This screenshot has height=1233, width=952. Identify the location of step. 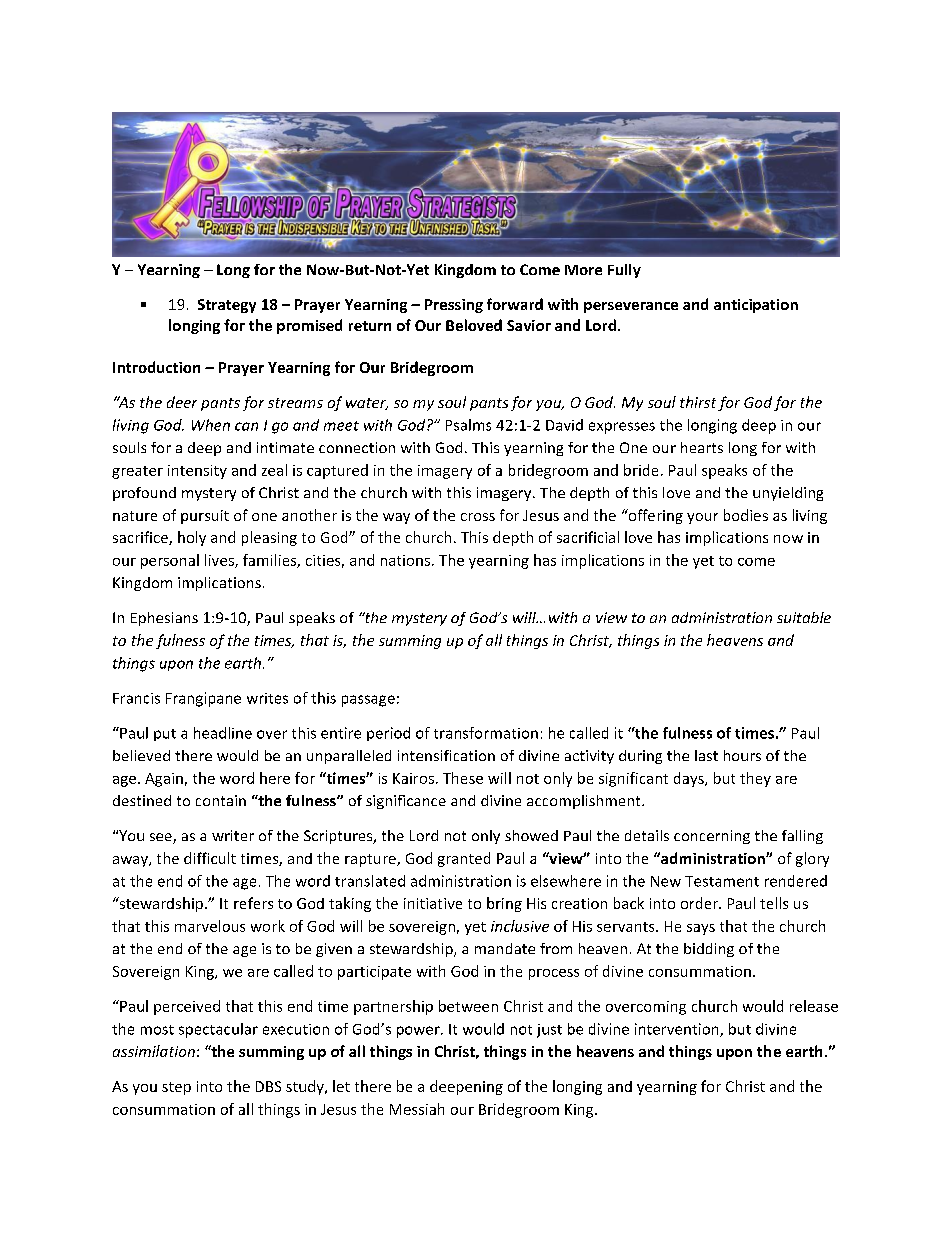
(176, 1088).
